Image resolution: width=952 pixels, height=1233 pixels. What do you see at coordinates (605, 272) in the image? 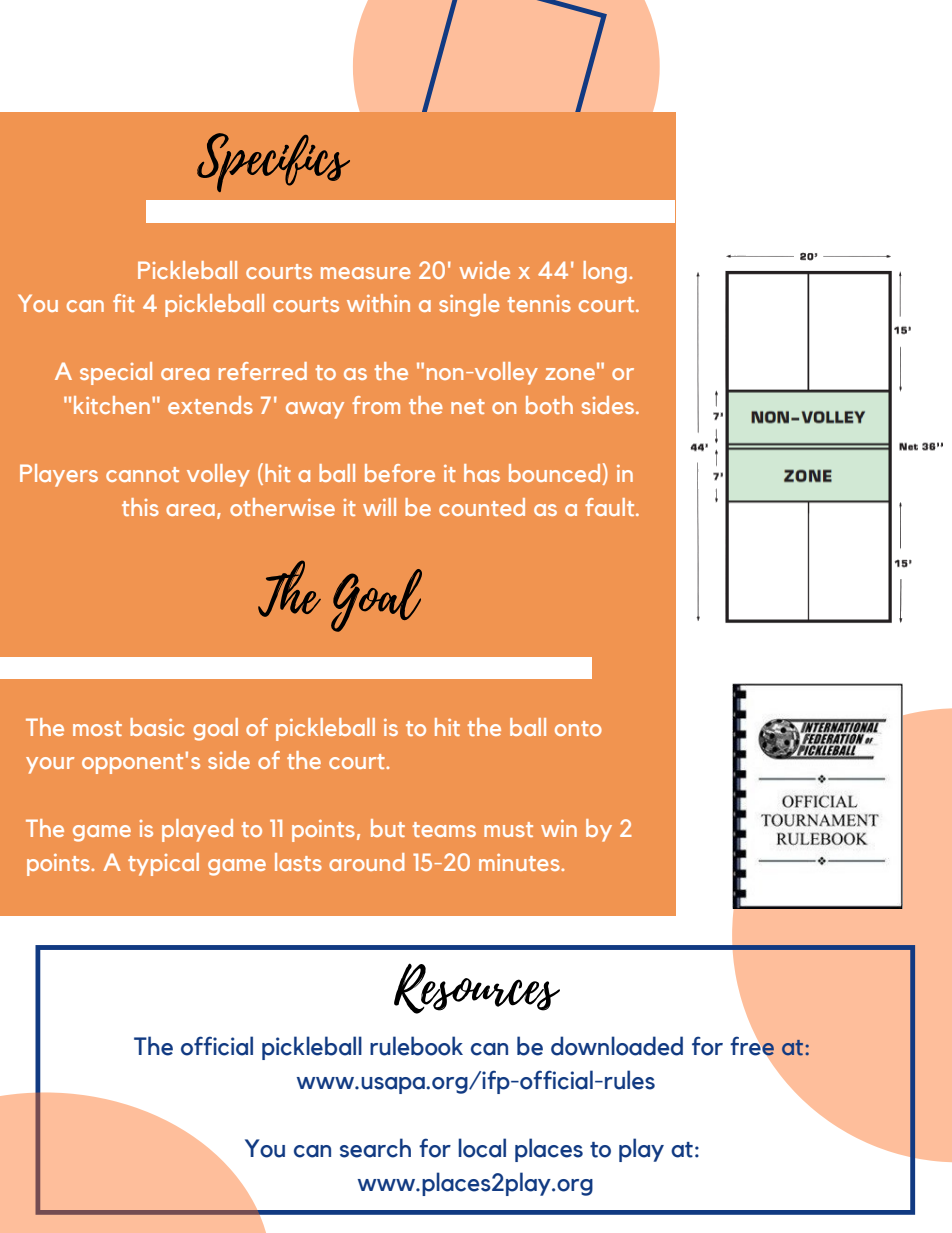
I see `long` at bounding box center [605, 272].
